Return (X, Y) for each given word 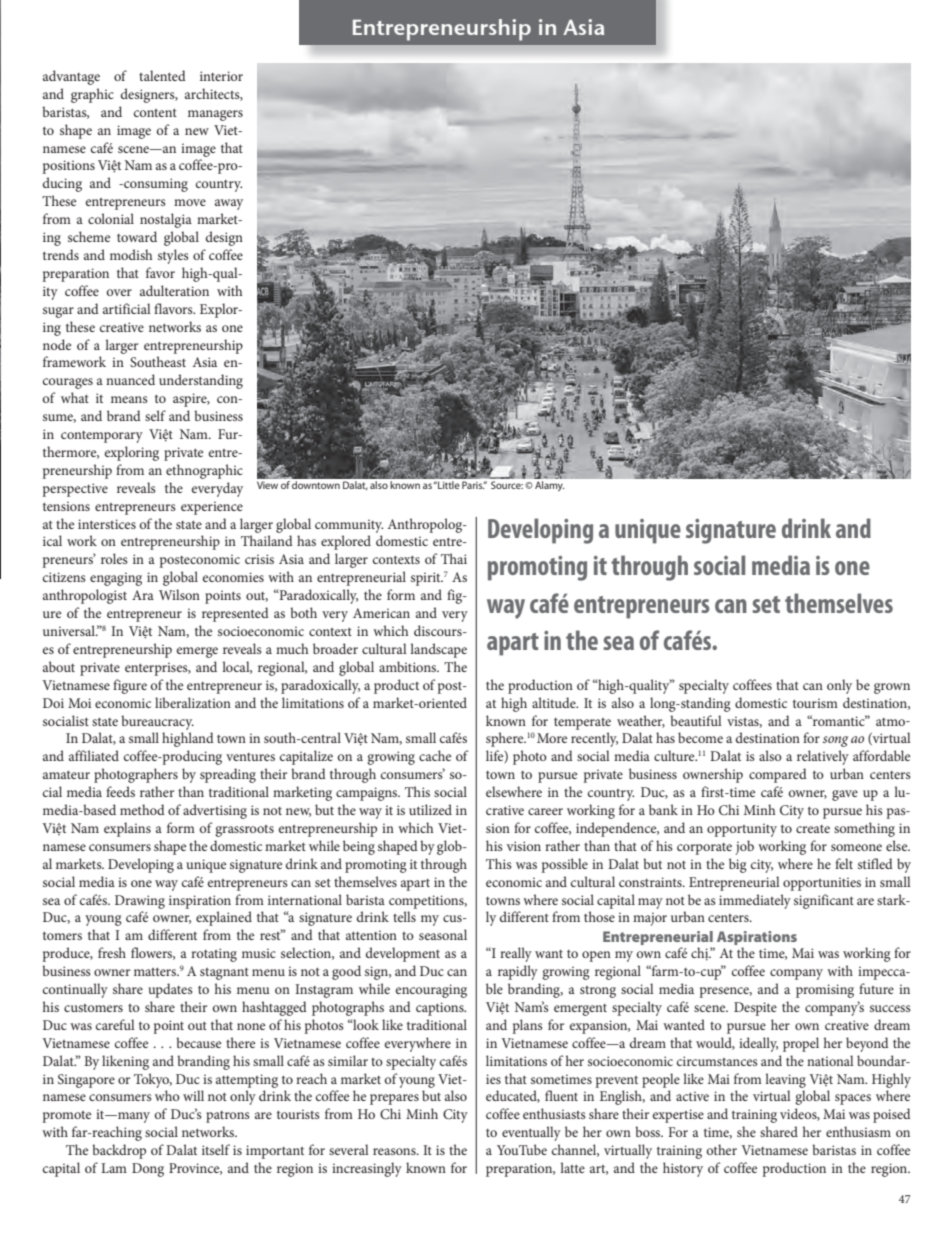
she (746, 1131)
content (155, 112)
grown (892, 688)
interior (221, 76)
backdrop (119, 1151)
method (142, 809)
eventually (531, 1133)
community (349, 526)
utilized (430, 809)
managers (215, 115)
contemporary (102, 437)
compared (778, 775)
